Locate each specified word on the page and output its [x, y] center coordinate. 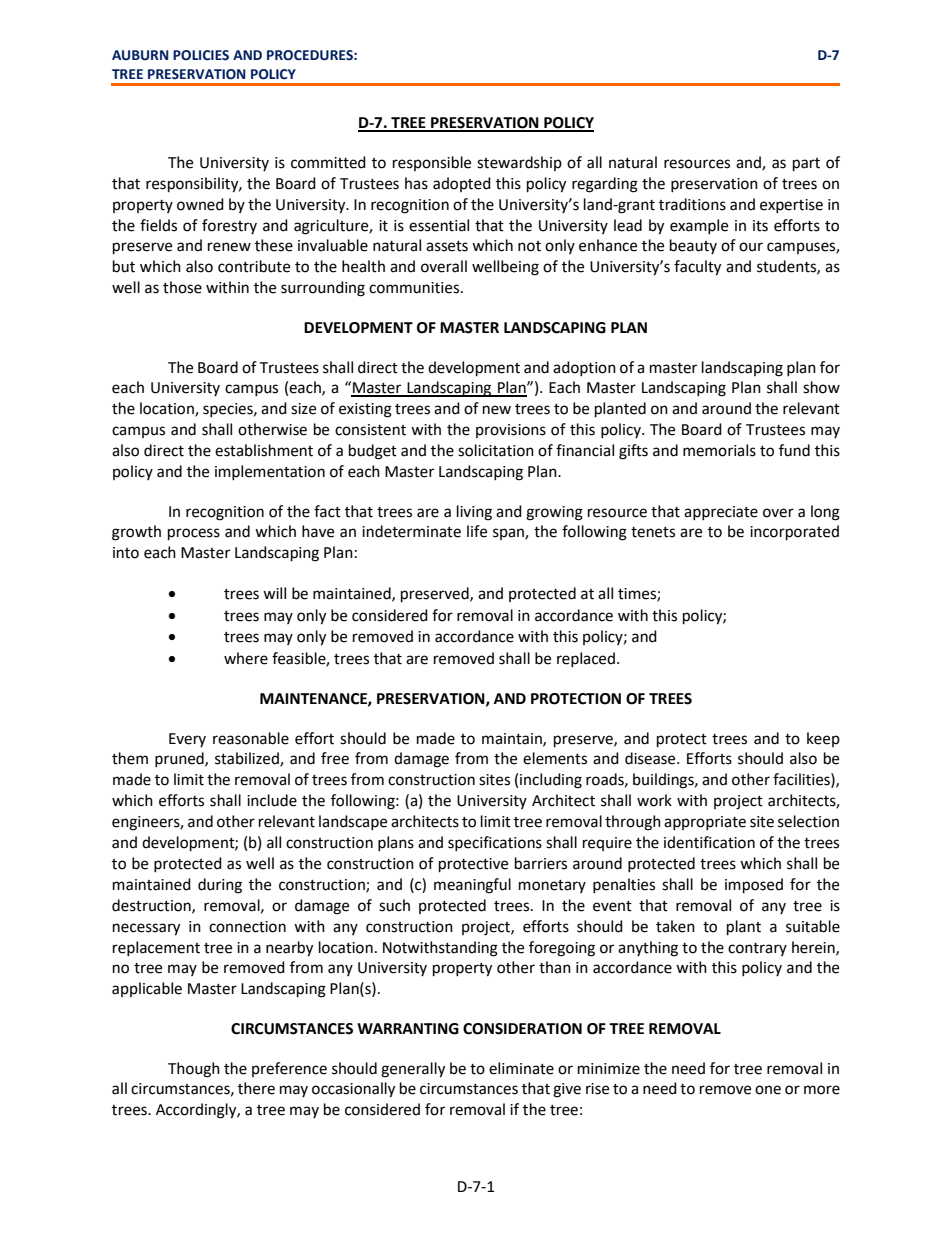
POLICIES [201, 55]
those [182, 287]
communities [415, 288]
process [194, 534]
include [272, 800]
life [477, 531]
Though [194, 1070]
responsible [432, 163]
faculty [697, 268]
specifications [495, 843]
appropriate [705, 823]
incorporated [794, 533]
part [806, 165]
